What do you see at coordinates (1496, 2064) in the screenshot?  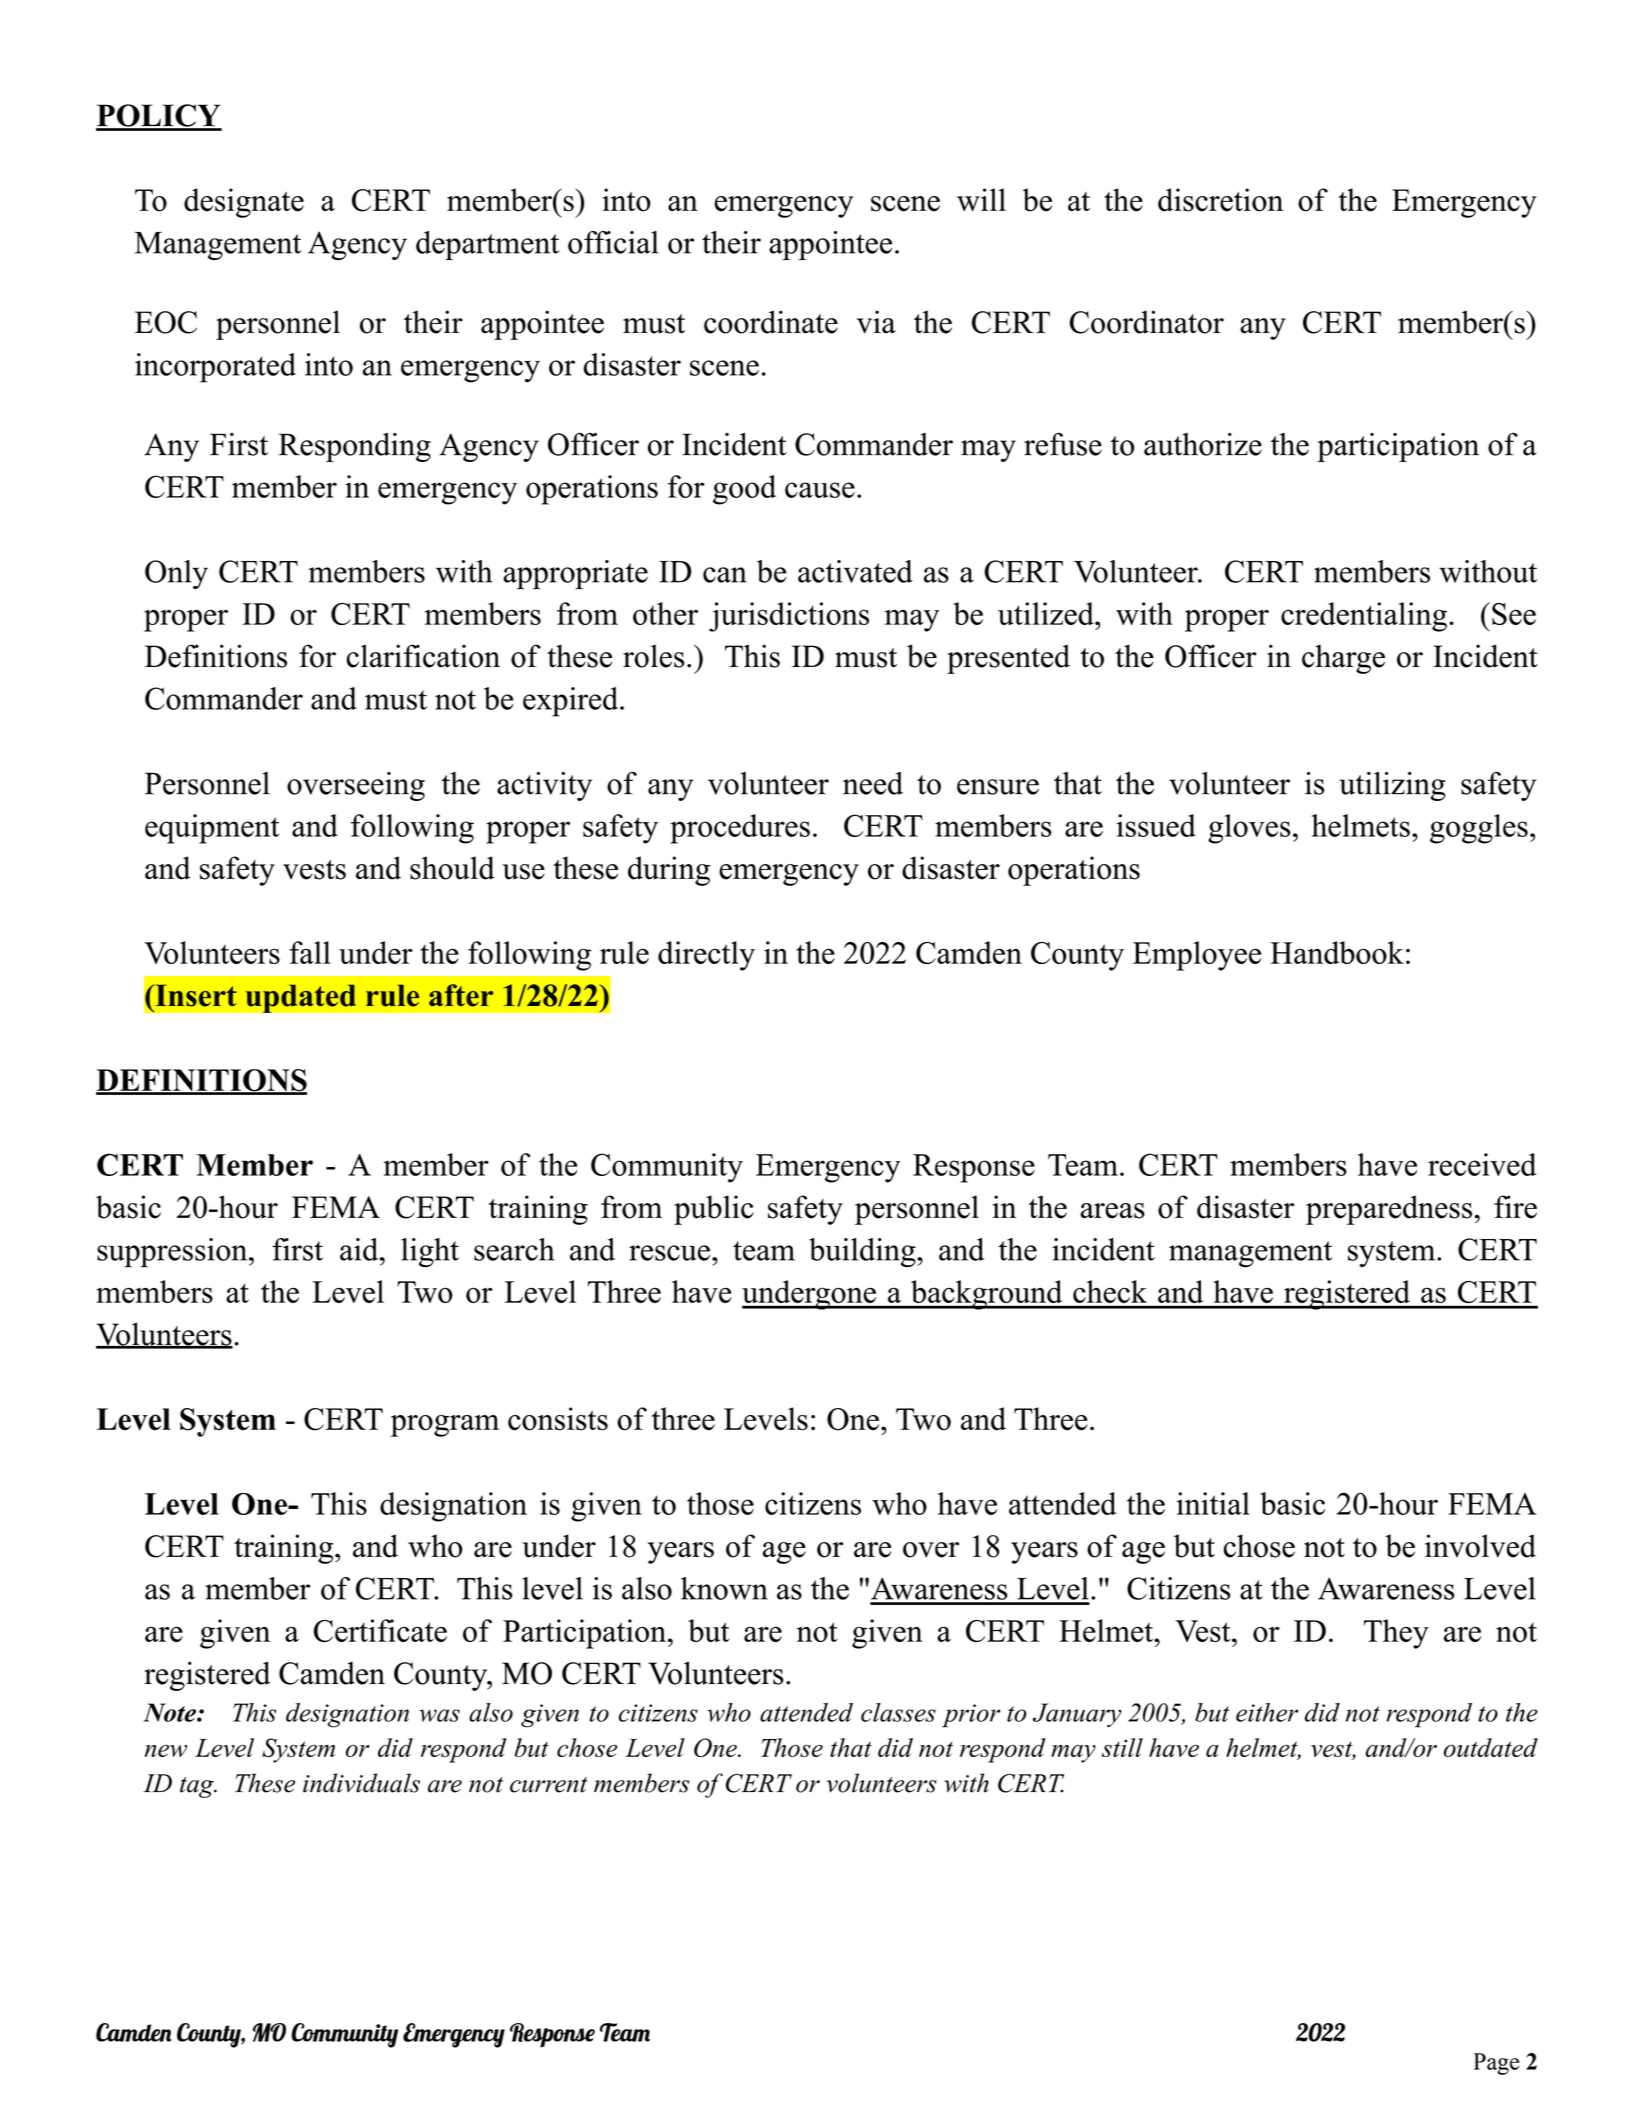 I see `Page` at bounding box center [1496, 2064].
